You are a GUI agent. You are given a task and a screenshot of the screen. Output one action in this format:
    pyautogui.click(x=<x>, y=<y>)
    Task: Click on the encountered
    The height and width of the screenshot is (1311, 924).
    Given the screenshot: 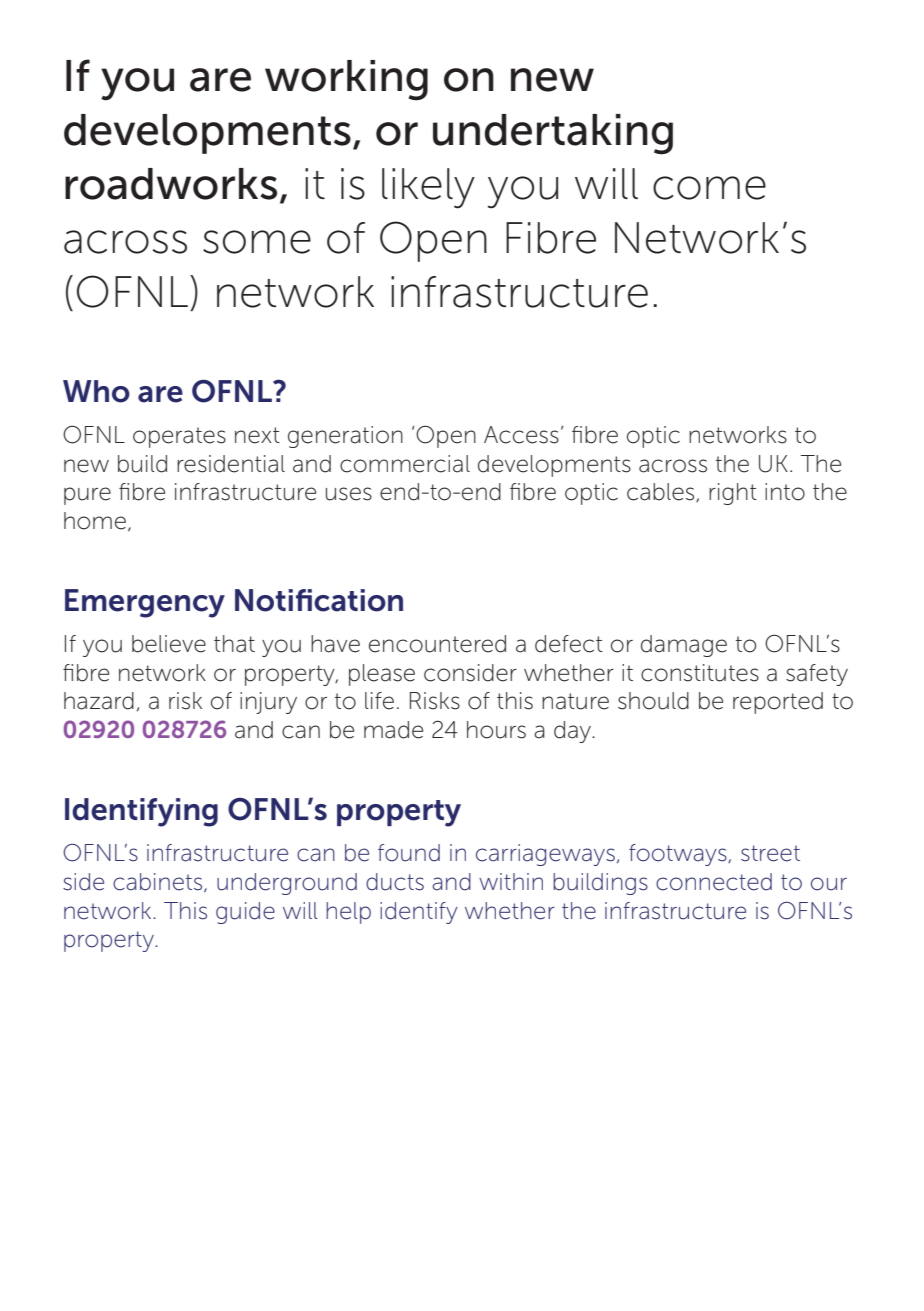 What is the action you would take?
    pyautogui.click(x=437, y=644)
